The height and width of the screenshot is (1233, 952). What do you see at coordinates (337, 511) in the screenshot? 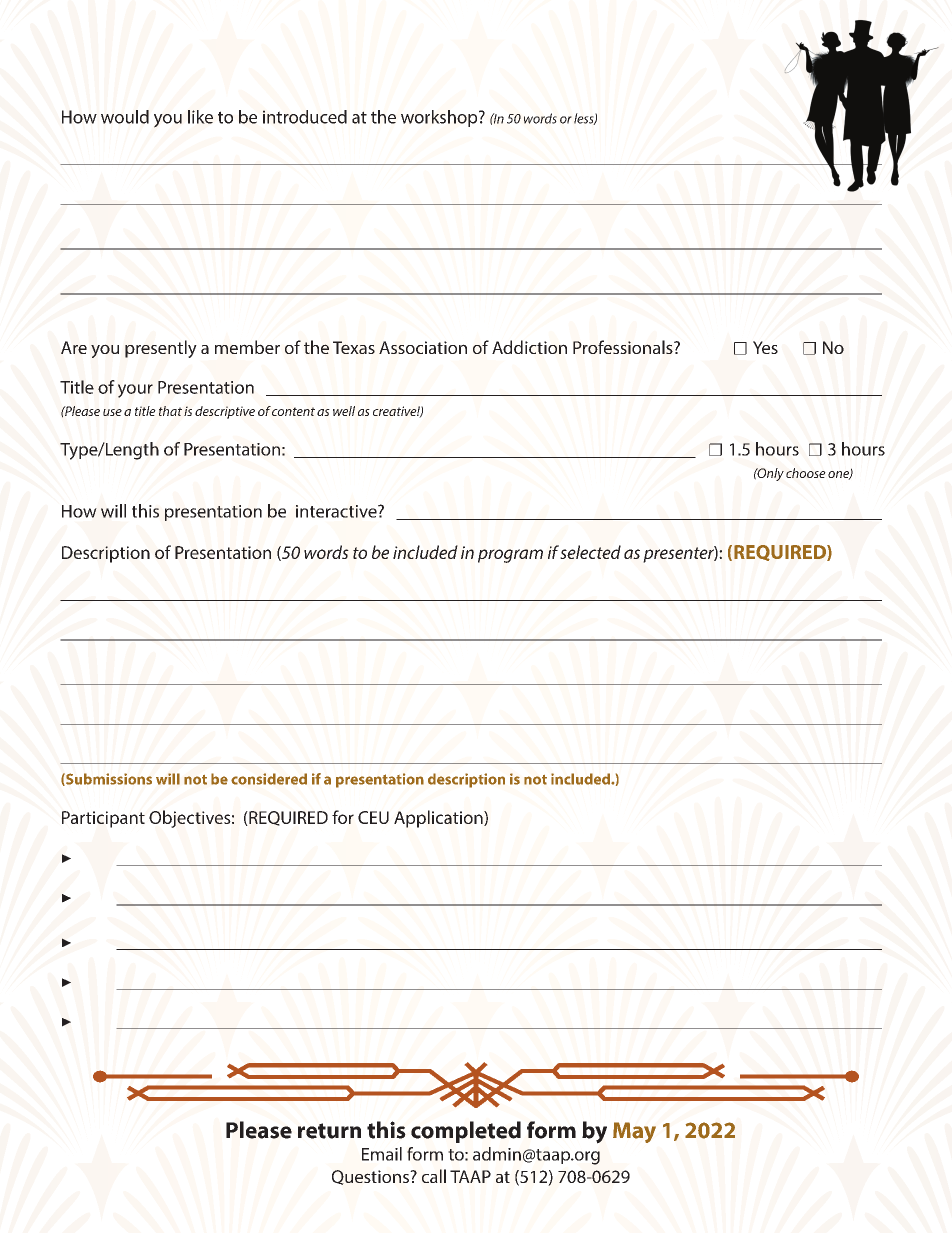
I see `interactive` at bounding box center [337, 511].
